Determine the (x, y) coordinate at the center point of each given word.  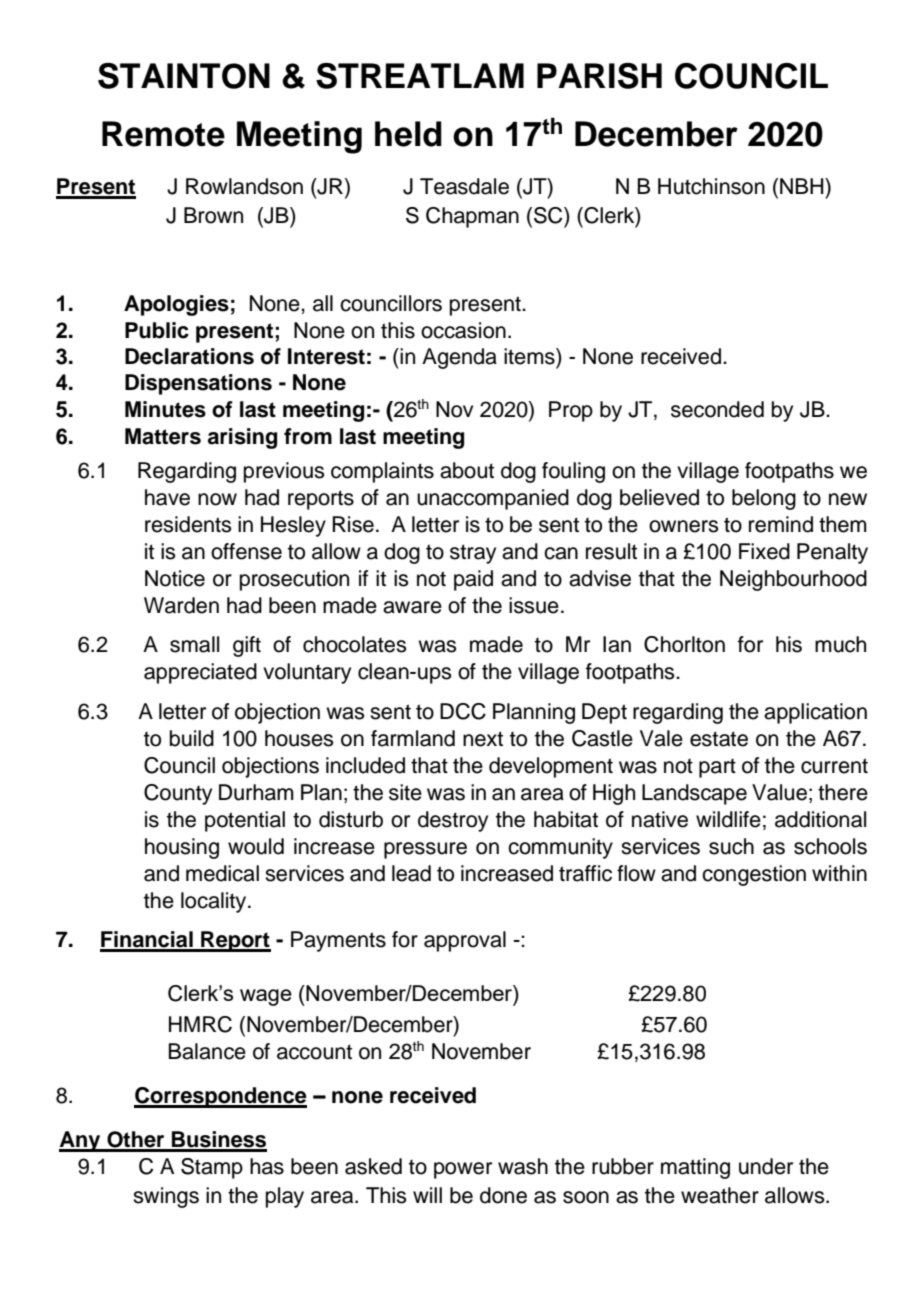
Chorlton (684, 644)
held (408, 134)
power (463, 1170)
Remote (163, 134)
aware (412, 607)
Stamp (212, 1168)
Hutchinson (711, 186)
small (194, 644)
